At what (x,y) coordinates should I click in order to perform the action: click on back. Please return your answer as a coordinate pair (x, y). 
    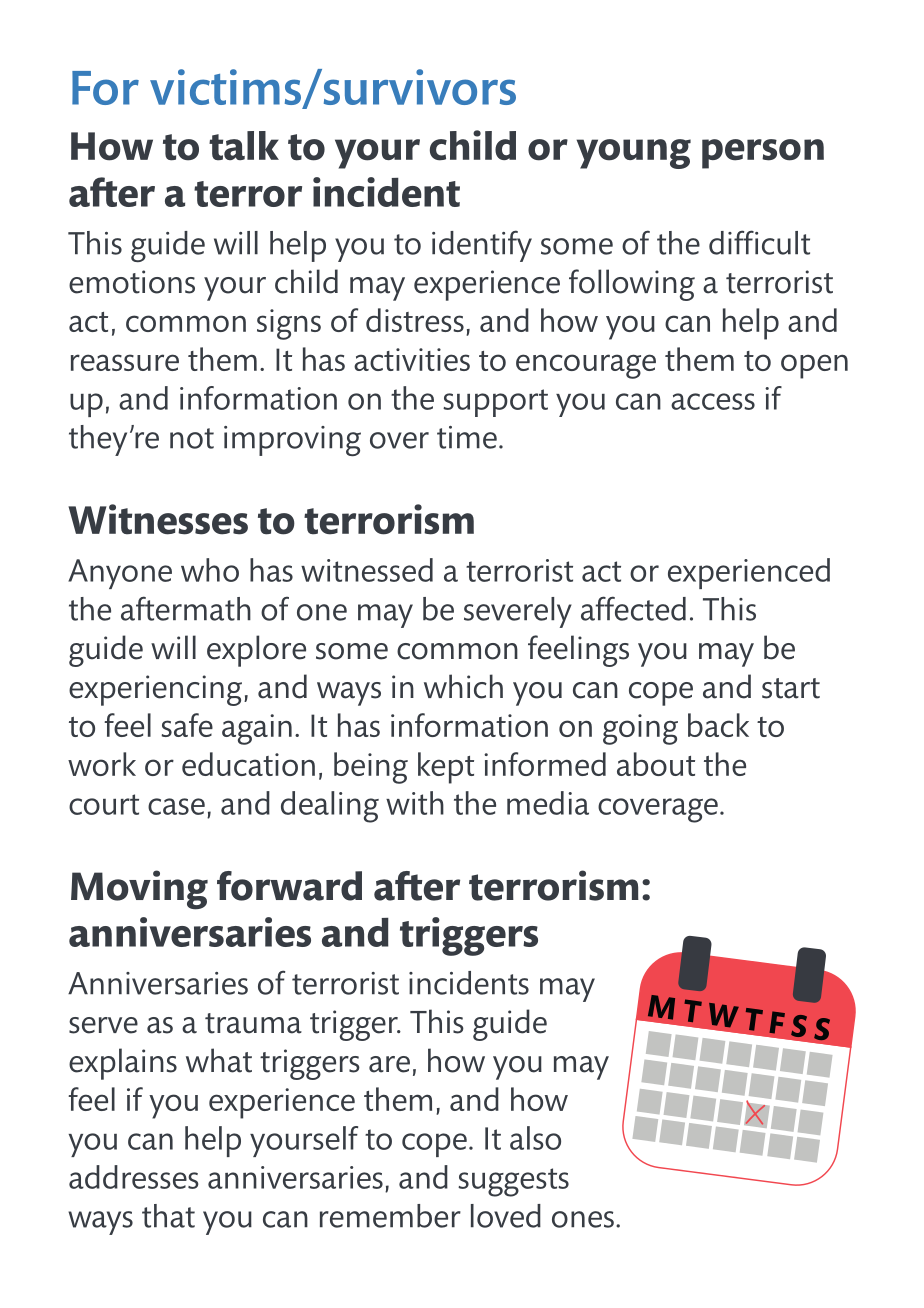
    Looking at the image, I should click on (718, 725).
